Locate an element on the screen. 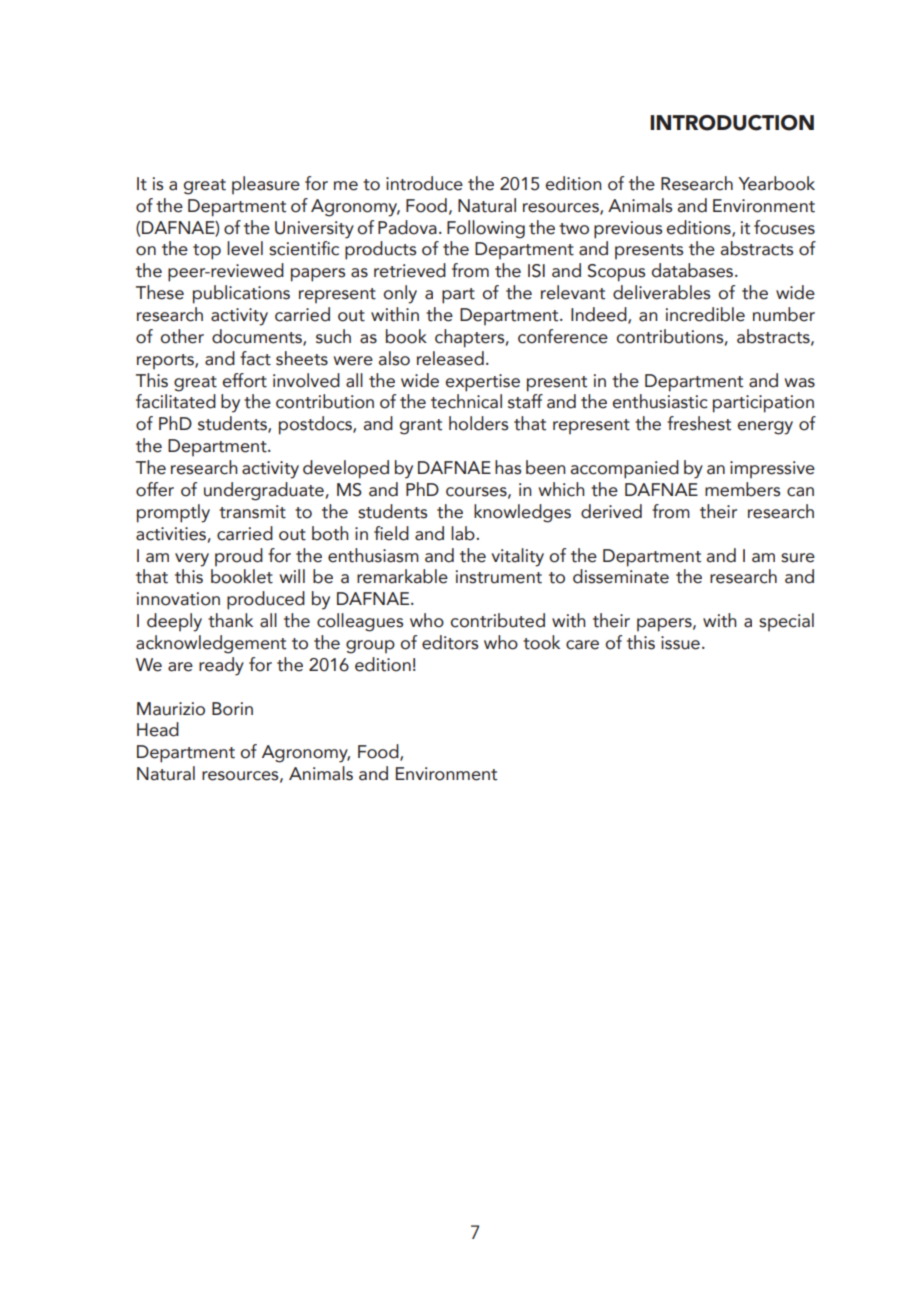  University is located at coordinates (314, 230).
